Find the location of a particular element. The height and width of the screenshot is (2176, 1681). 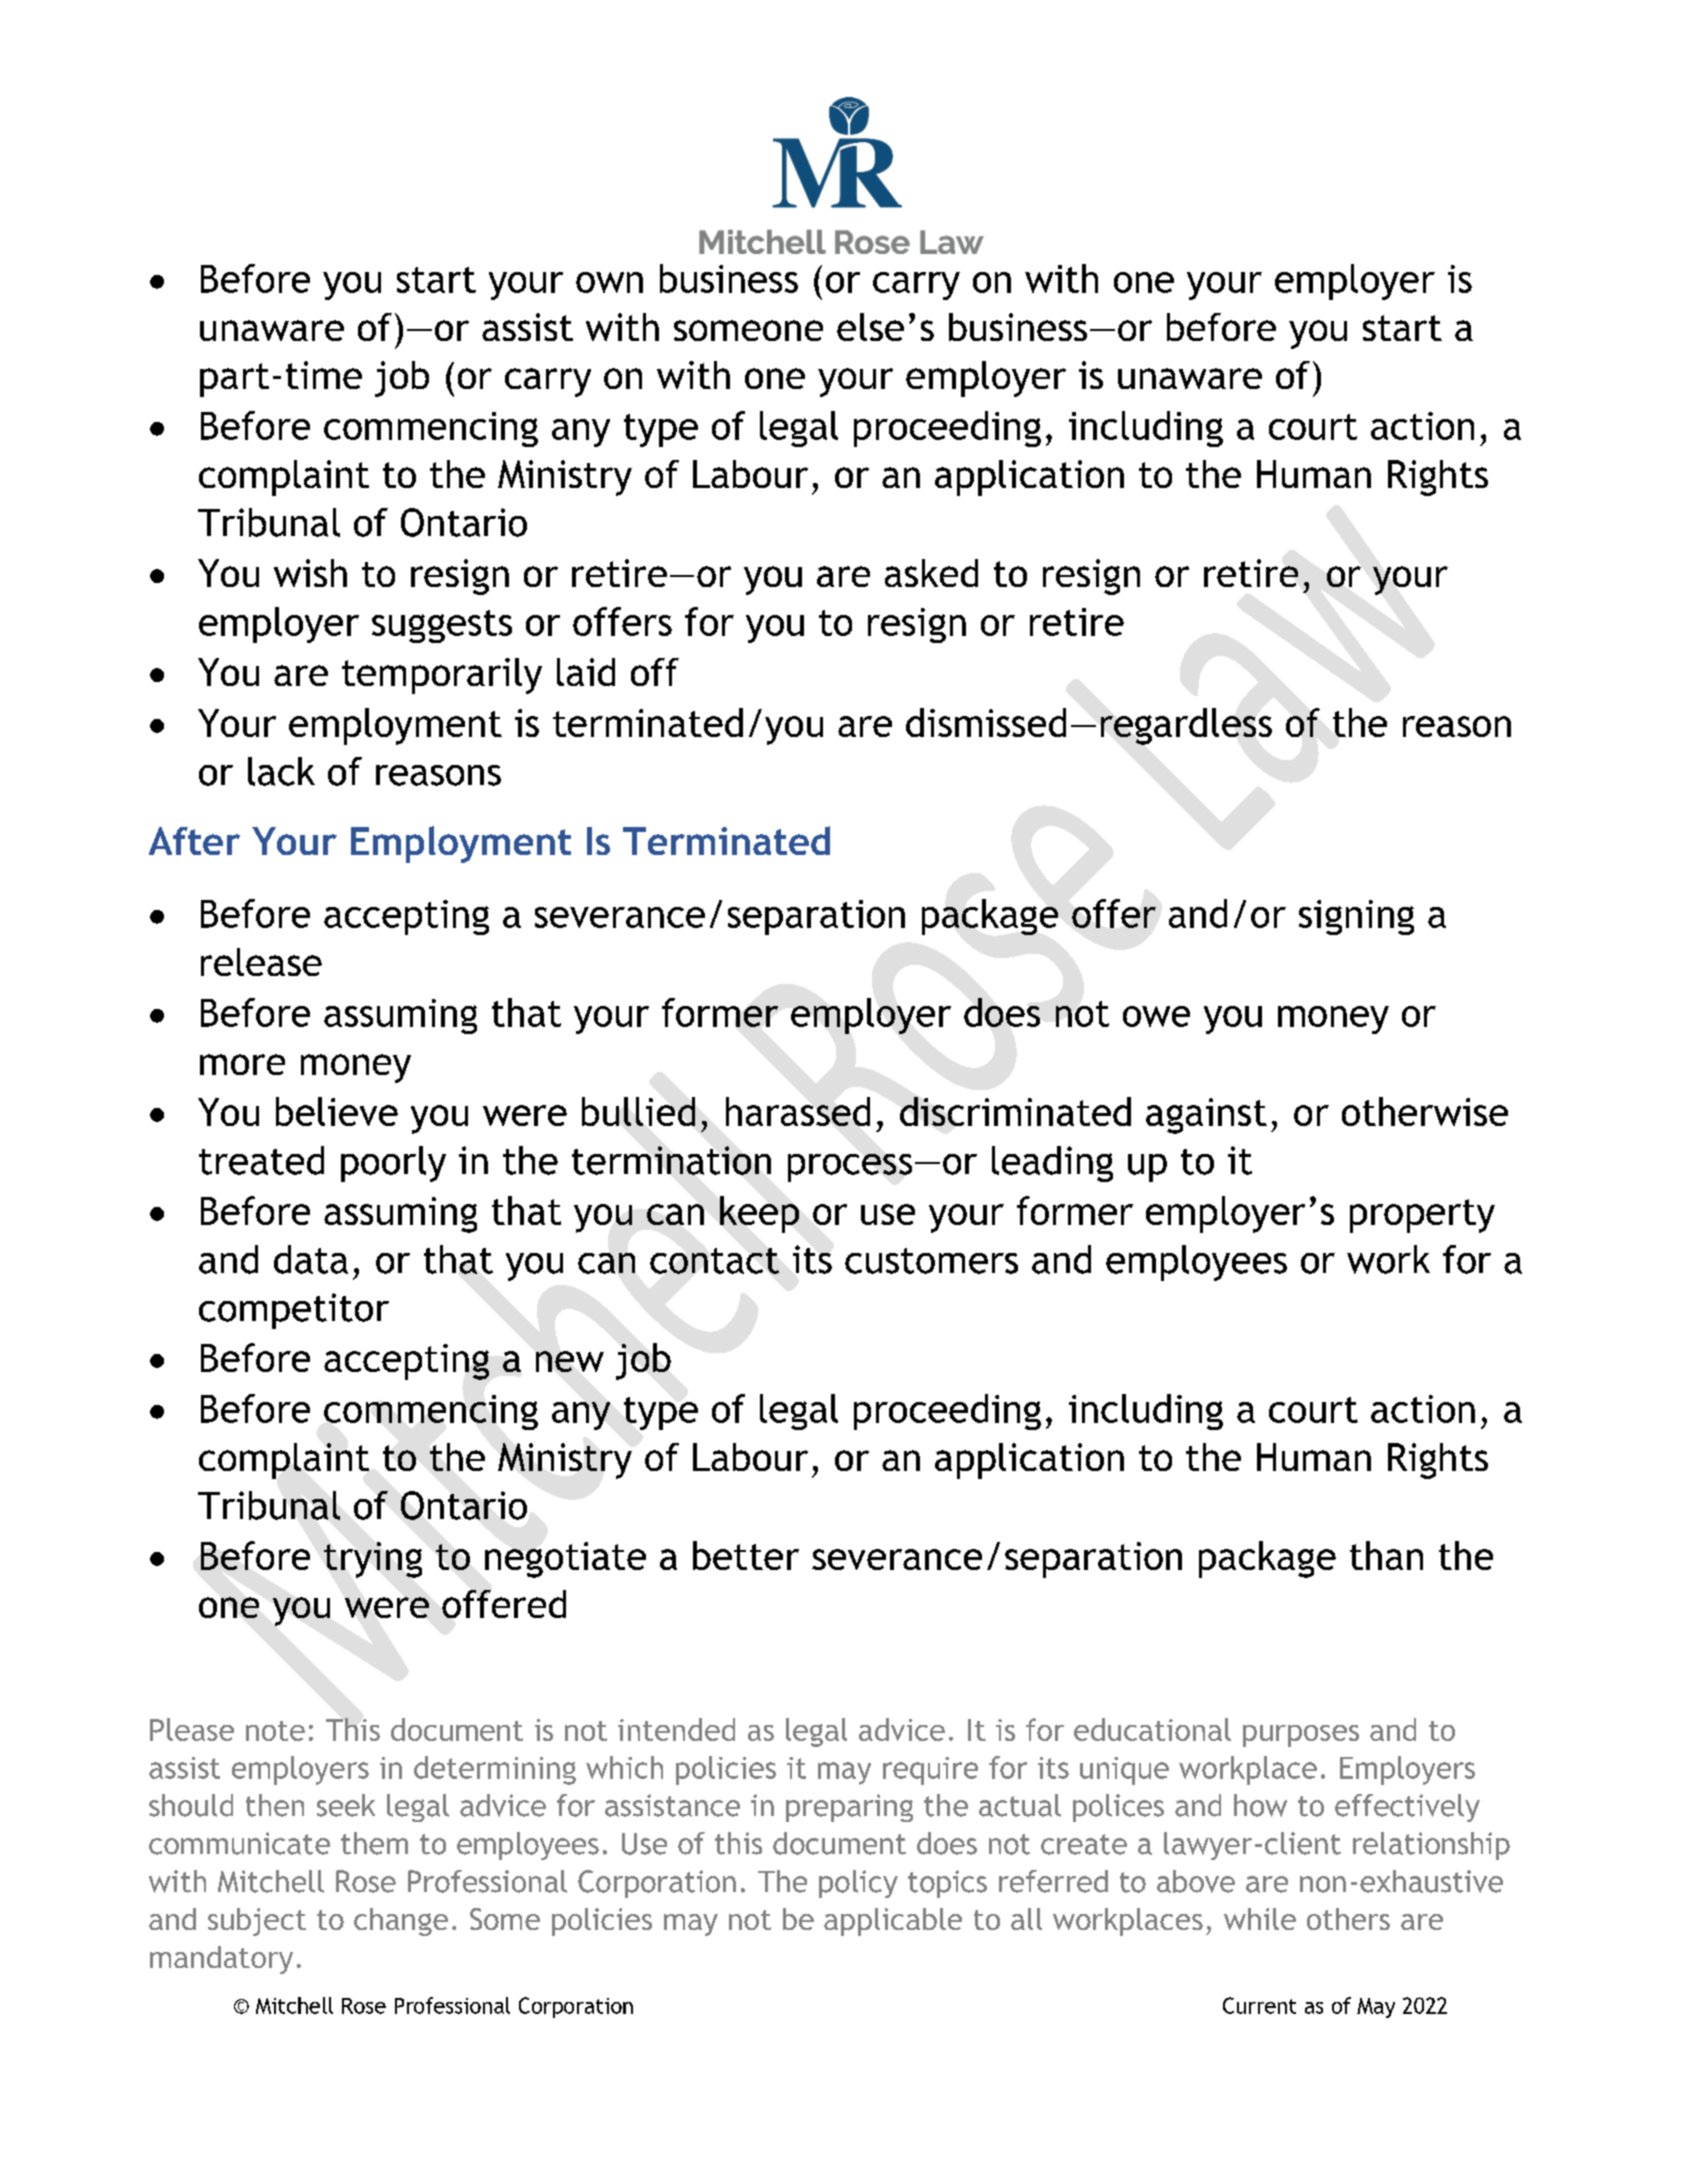

change is located at coordinates (401, 1922).
